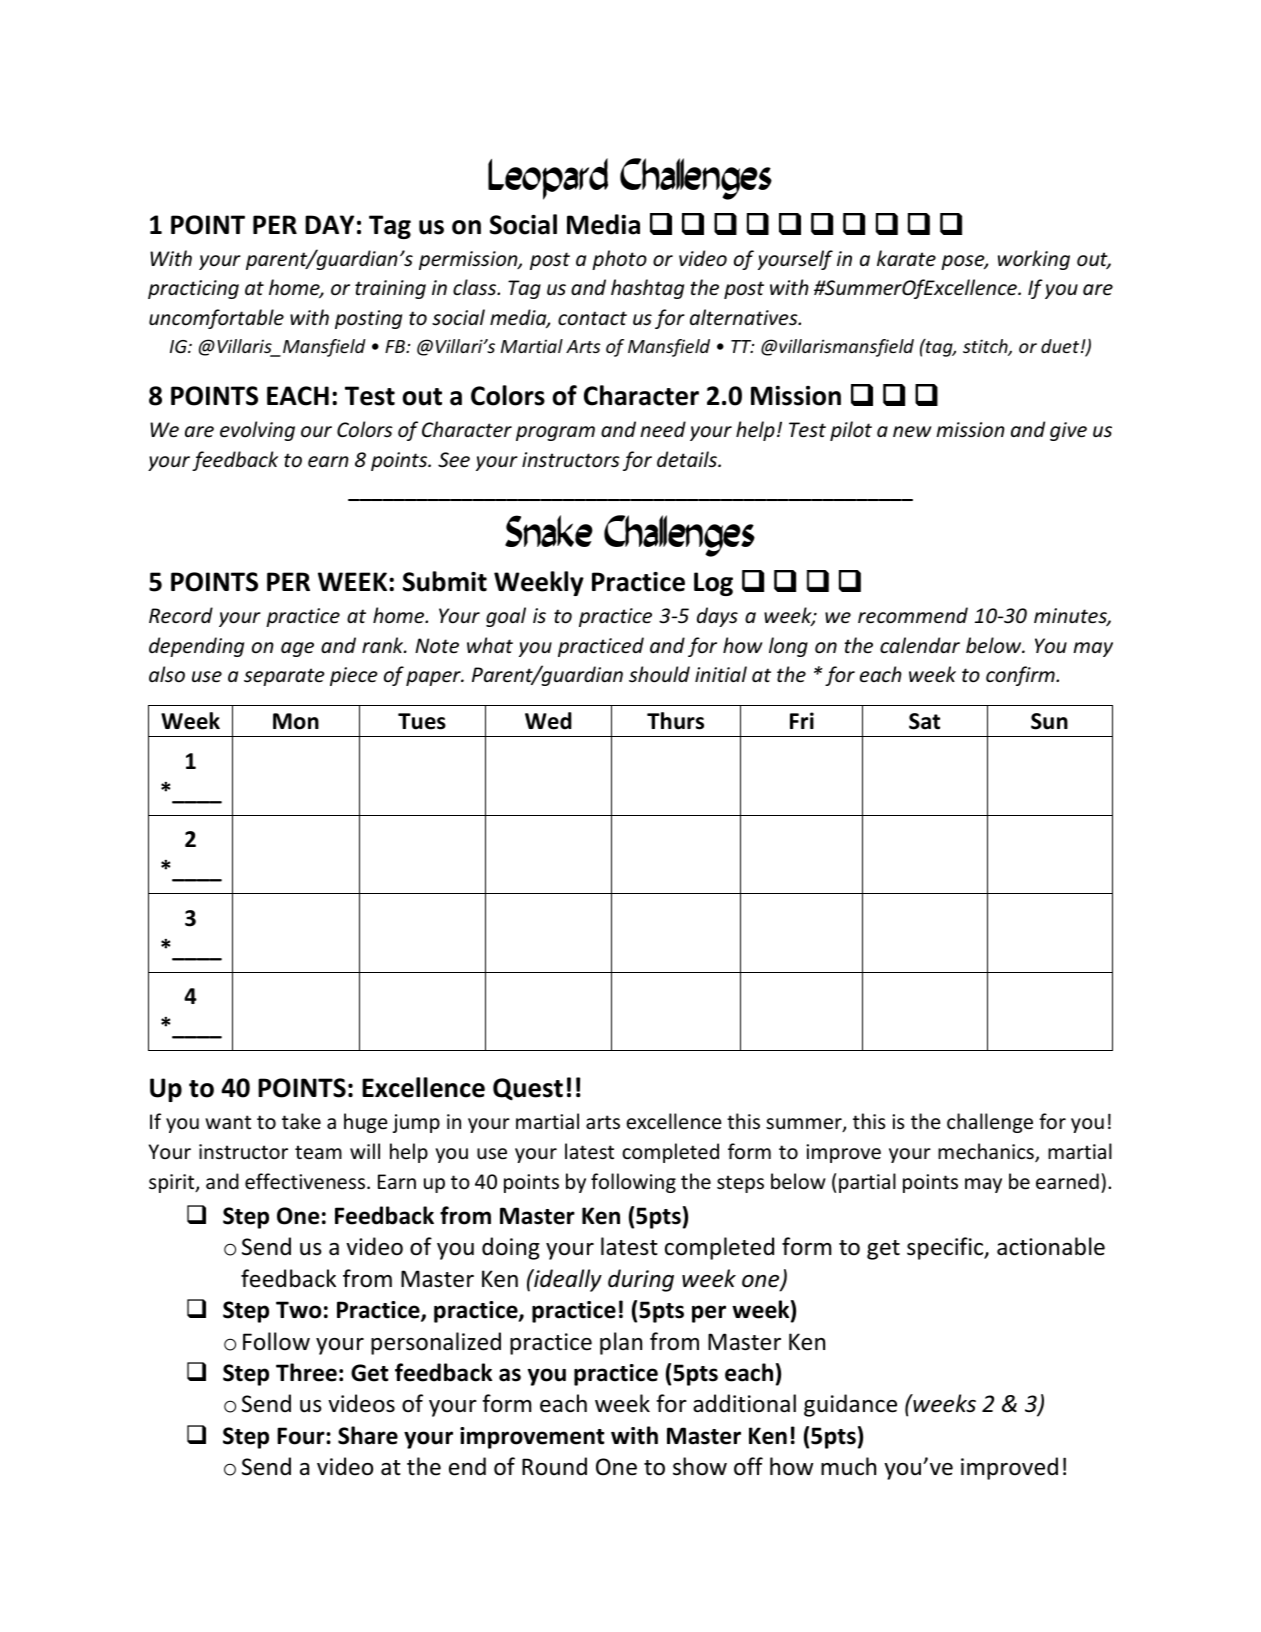  Describe the element at coordinates (906, 258) in the screenshot. I see `karate` at that location.
